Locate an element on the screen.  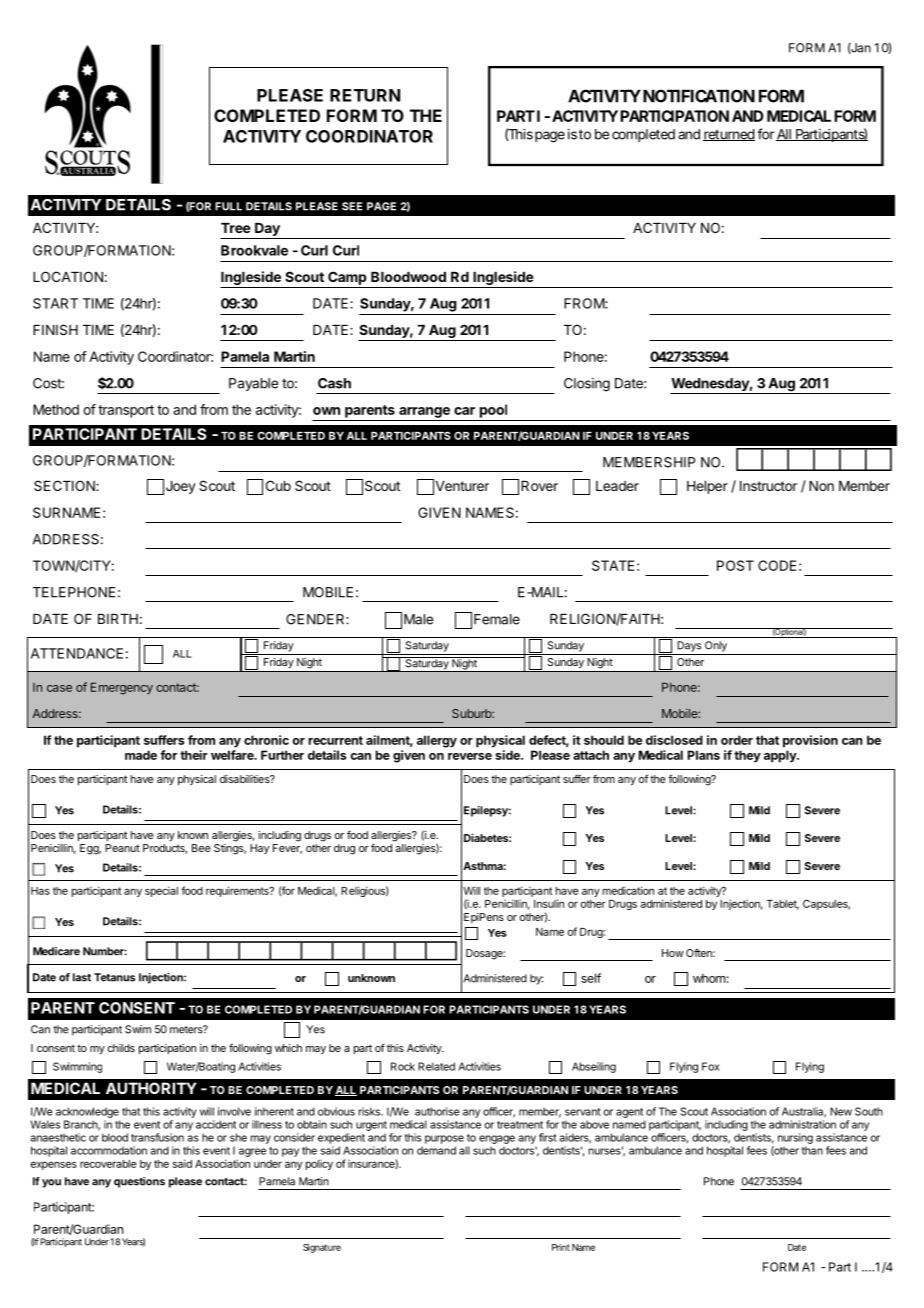
questions is located at coordinates (139, 1182).
